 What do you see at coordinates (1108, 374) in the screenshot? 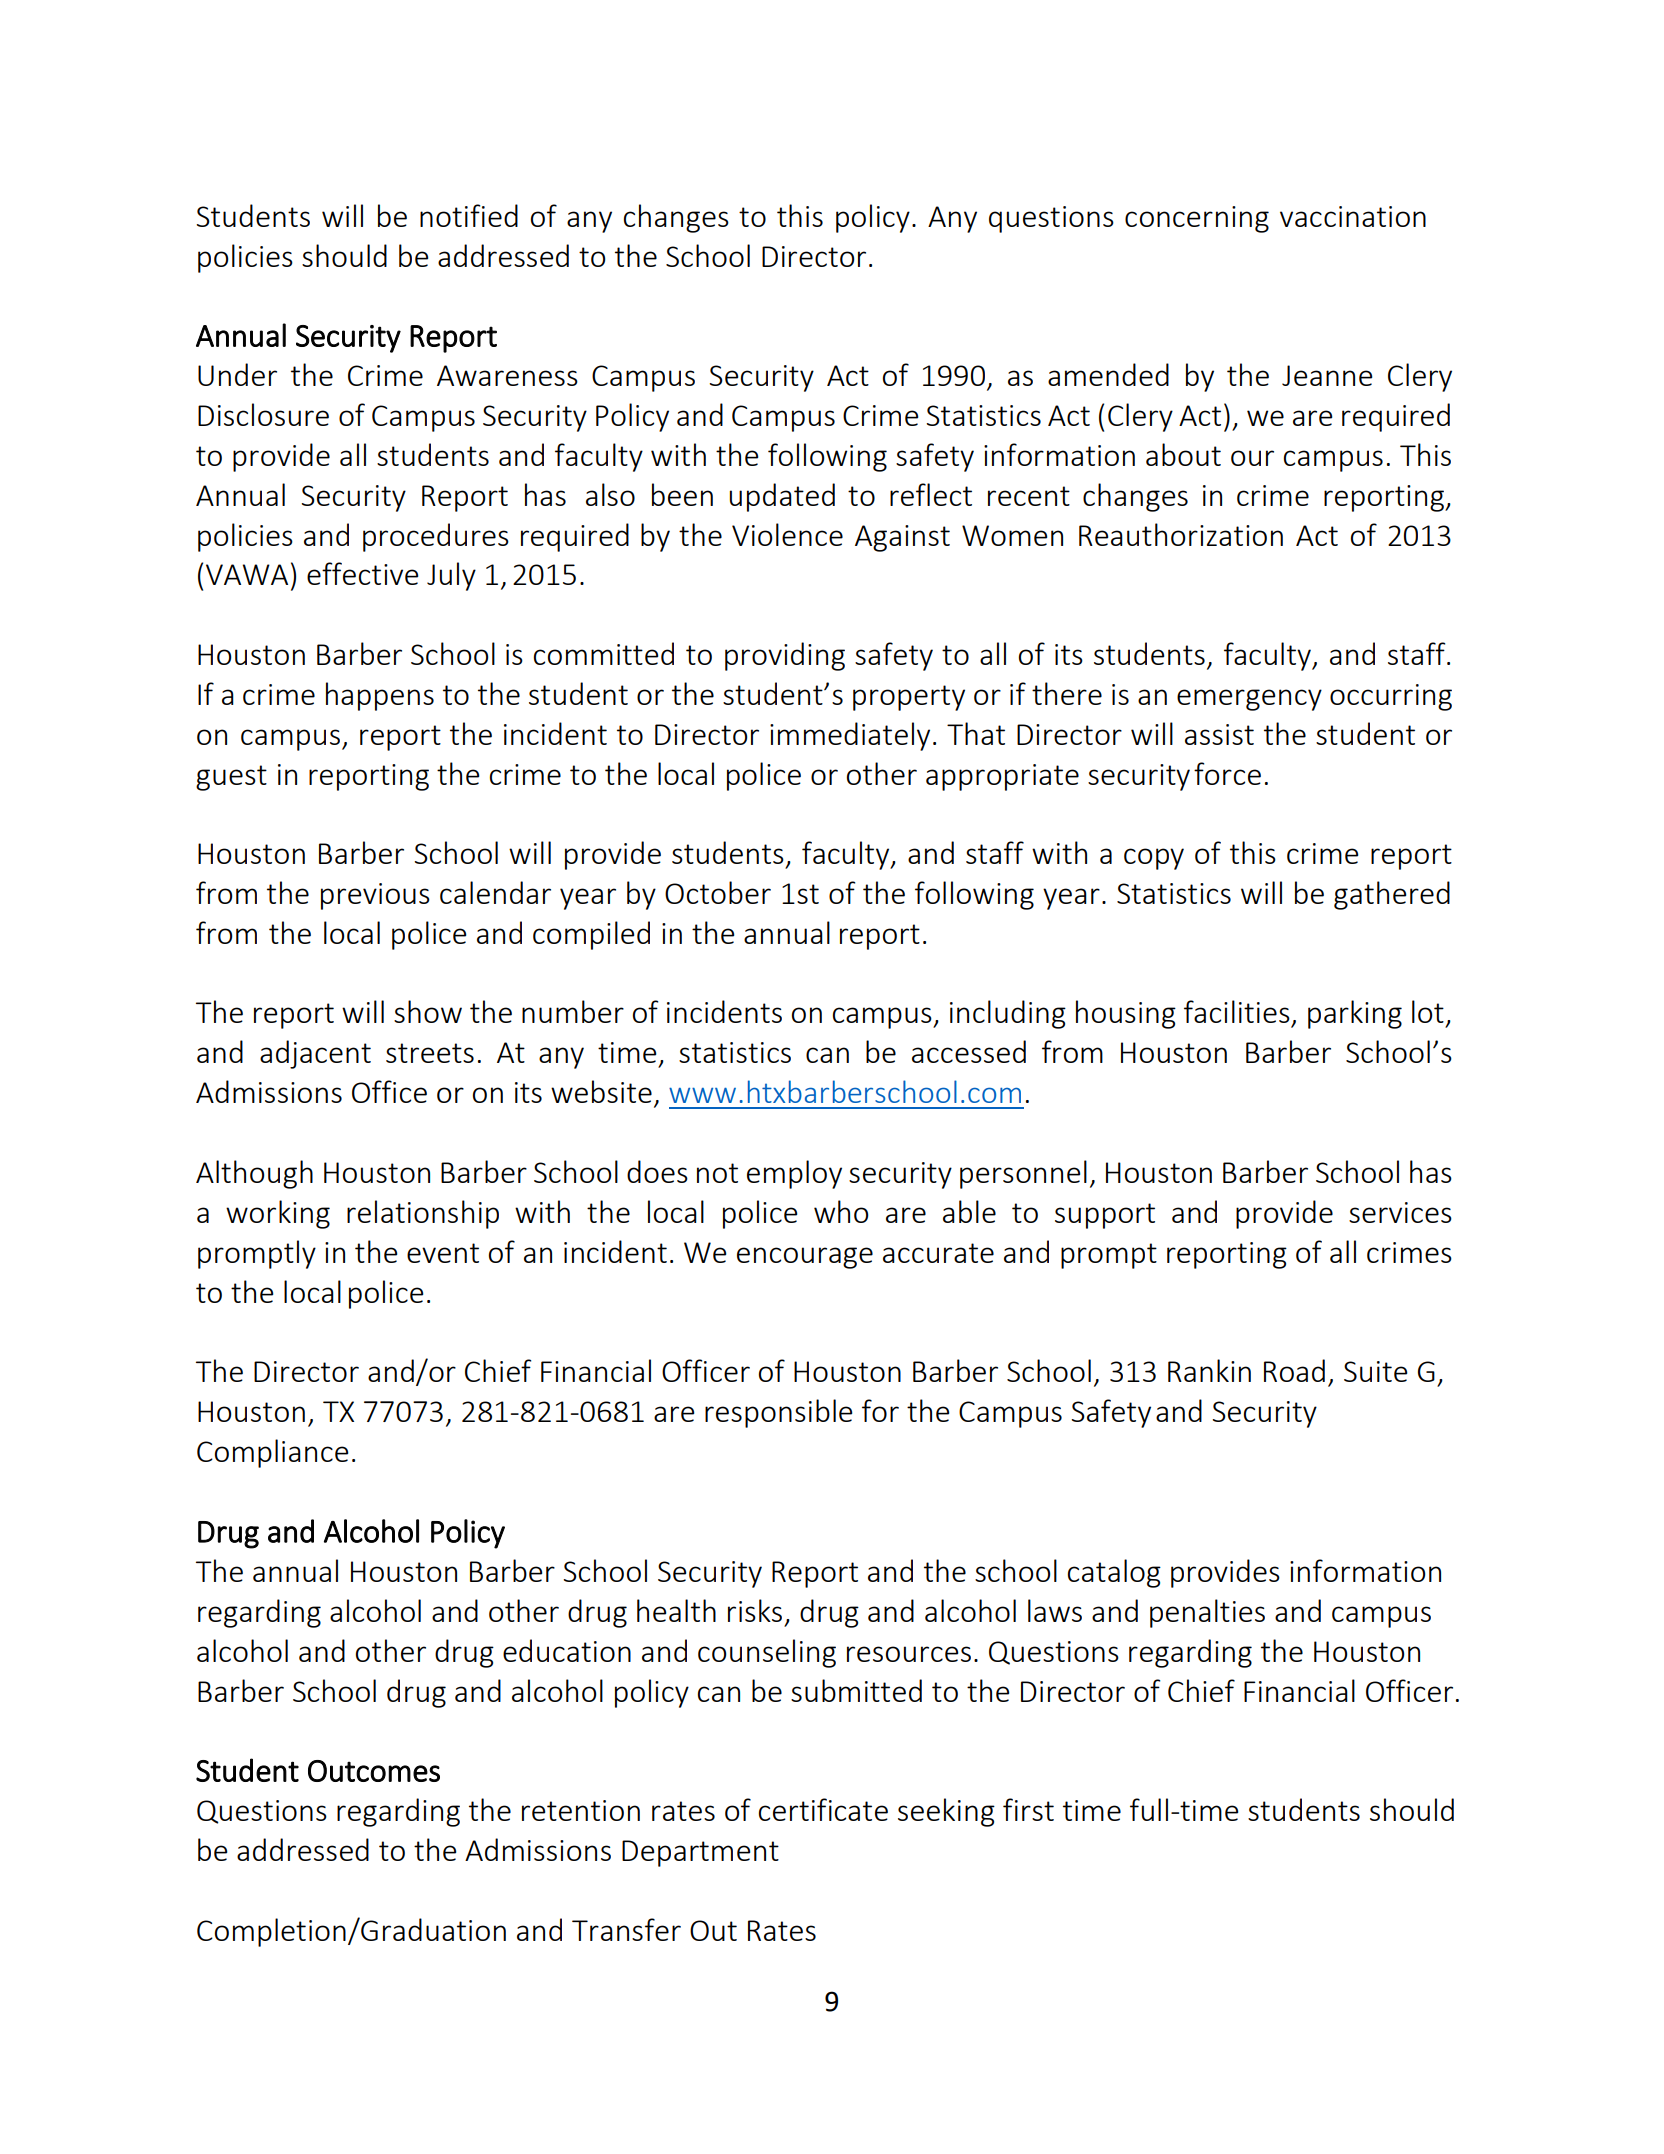
I see `amended` at bounding box center [1108, 374].
